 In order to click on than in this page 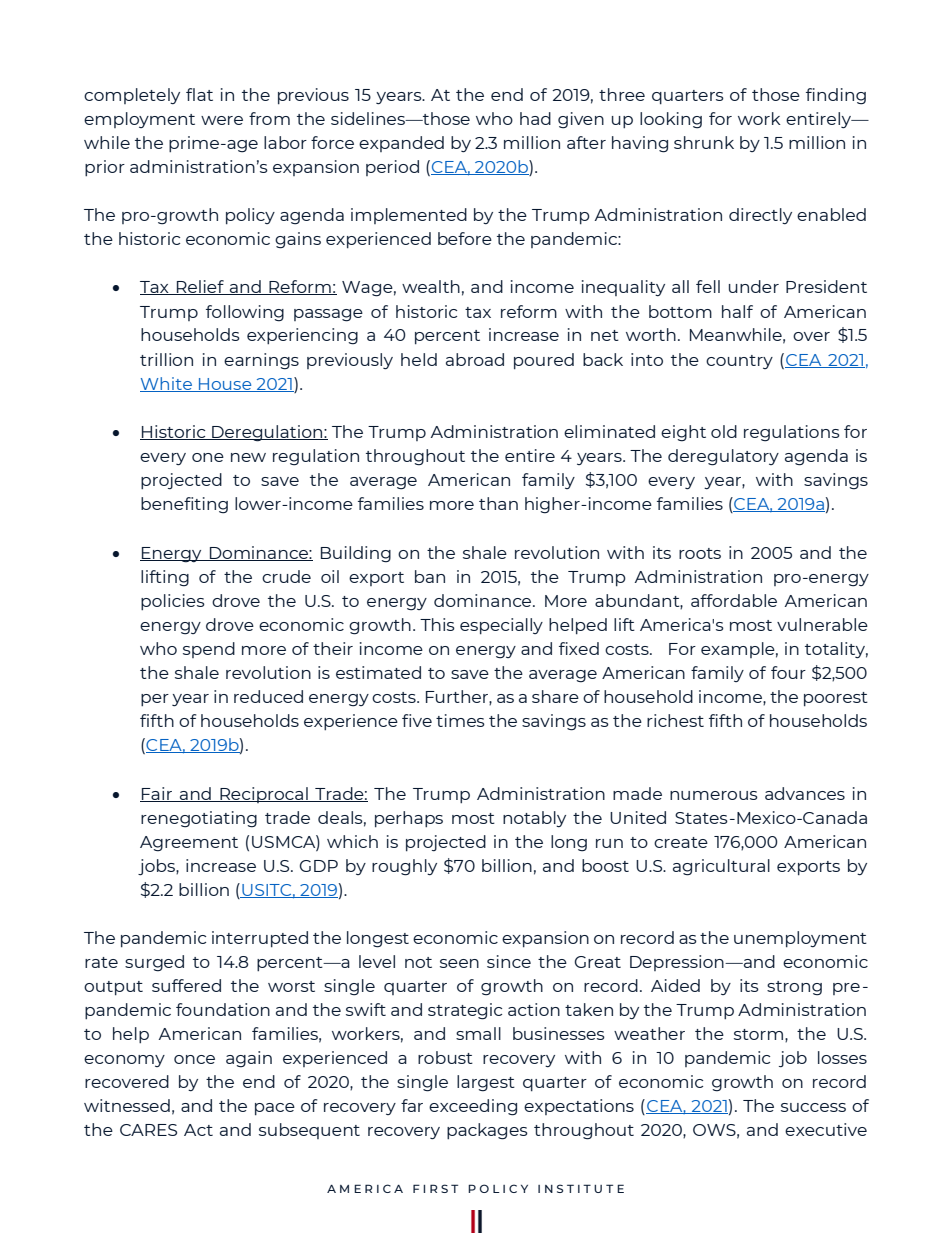, I will do `click(498, 503)`.
